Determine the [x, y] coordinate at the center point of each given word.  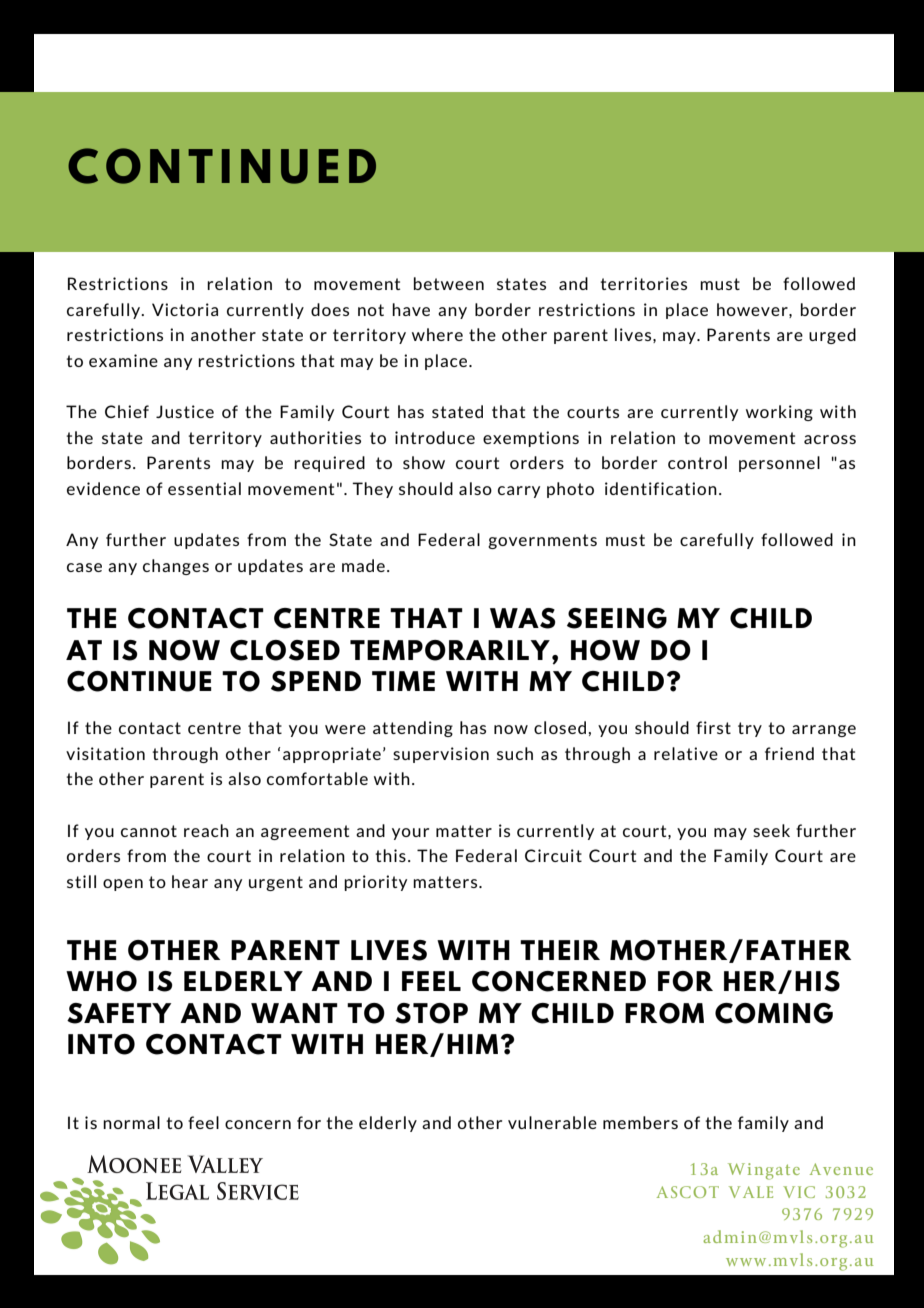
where [437, 334]
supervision [441, 755]
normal [131, 1122]
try [750, 729]
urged [832, 336]
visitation [105, 753]
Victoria [185, 309]
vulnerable [552, 1122]
